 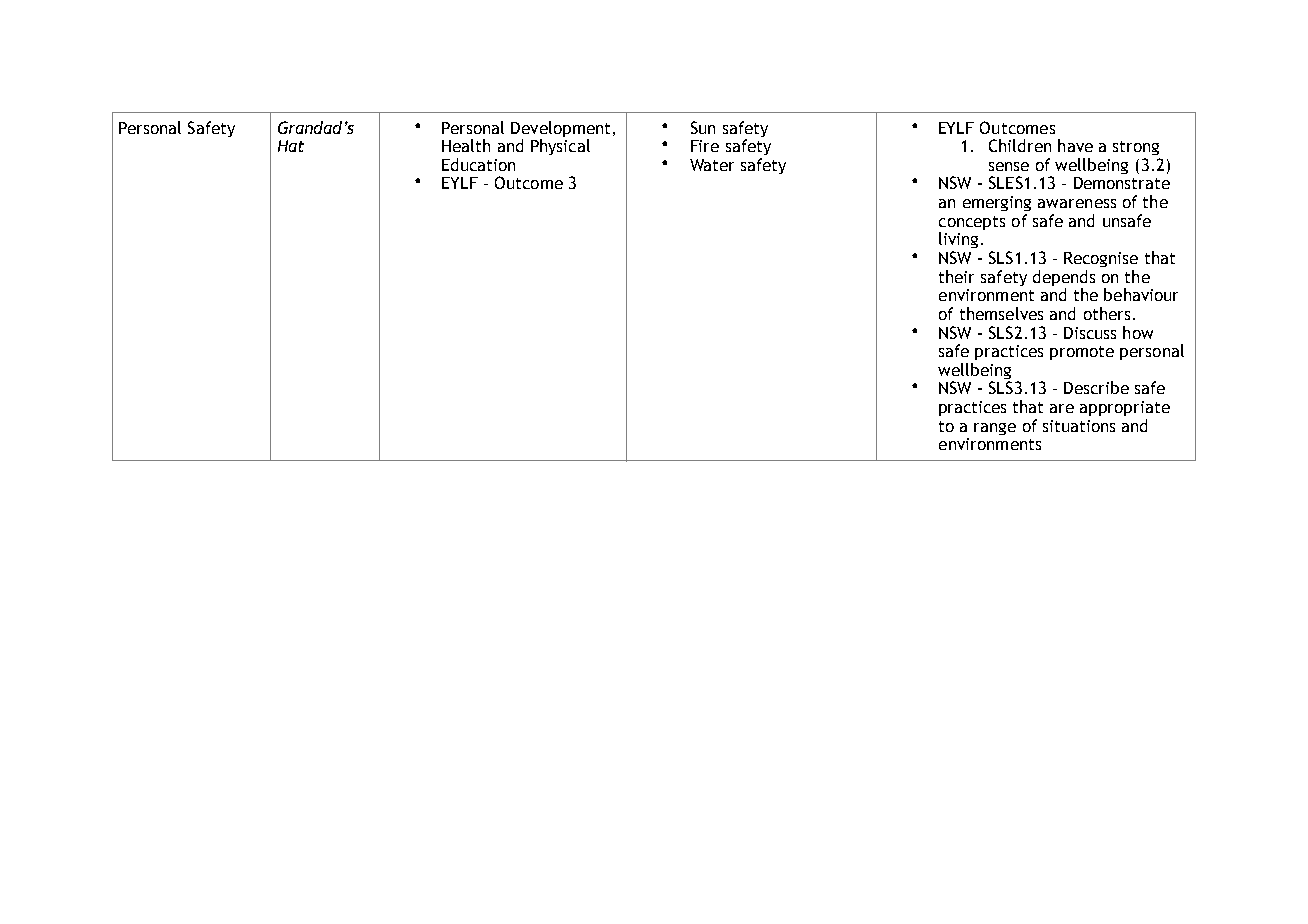 What do you see at coordinates (1077, 203) in the screenshot?
I see `awareness` at bounding box center [1077, 203].
